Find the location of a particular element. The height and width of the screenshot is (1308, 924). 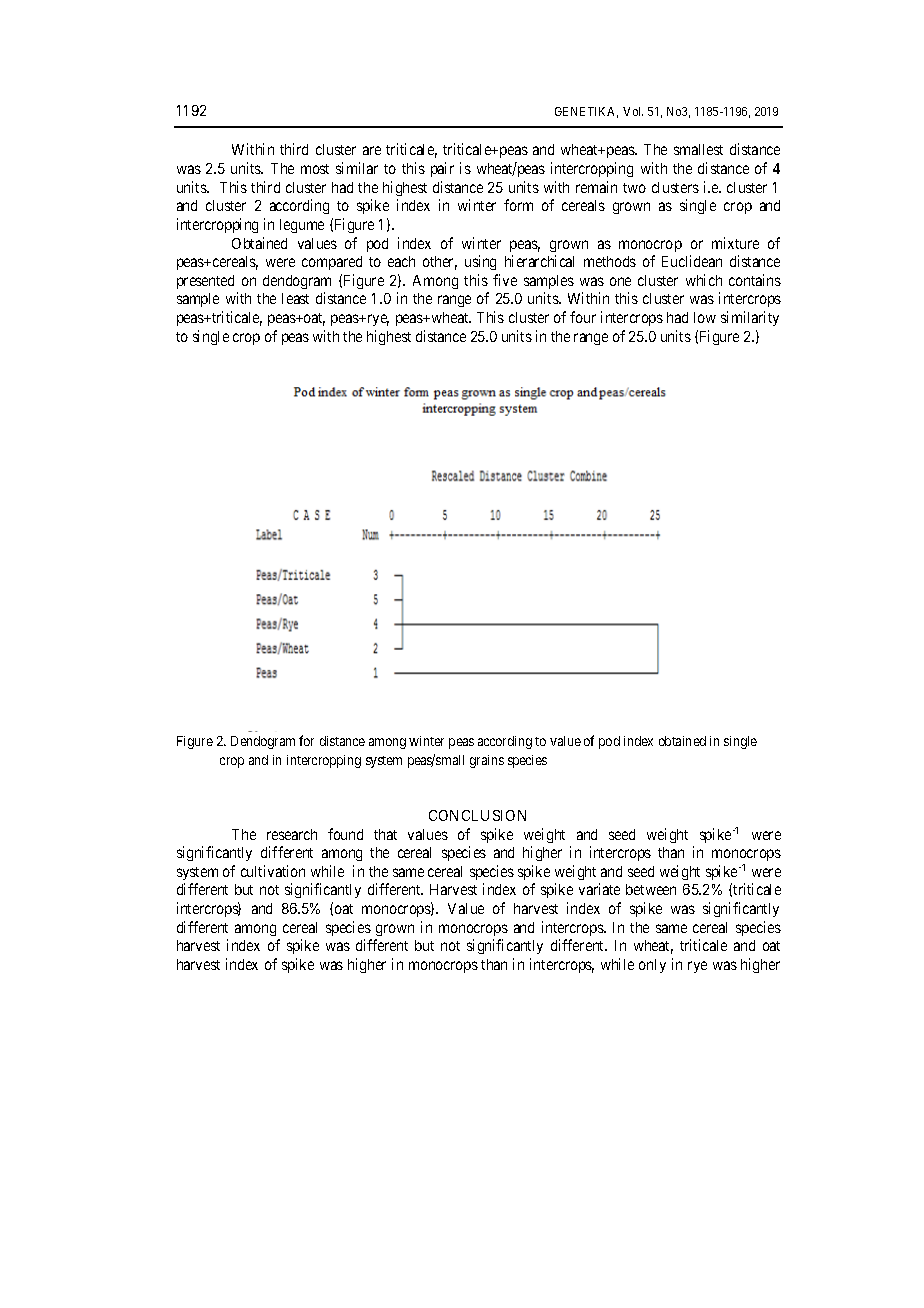

most is located at coordinates (315, 169).
